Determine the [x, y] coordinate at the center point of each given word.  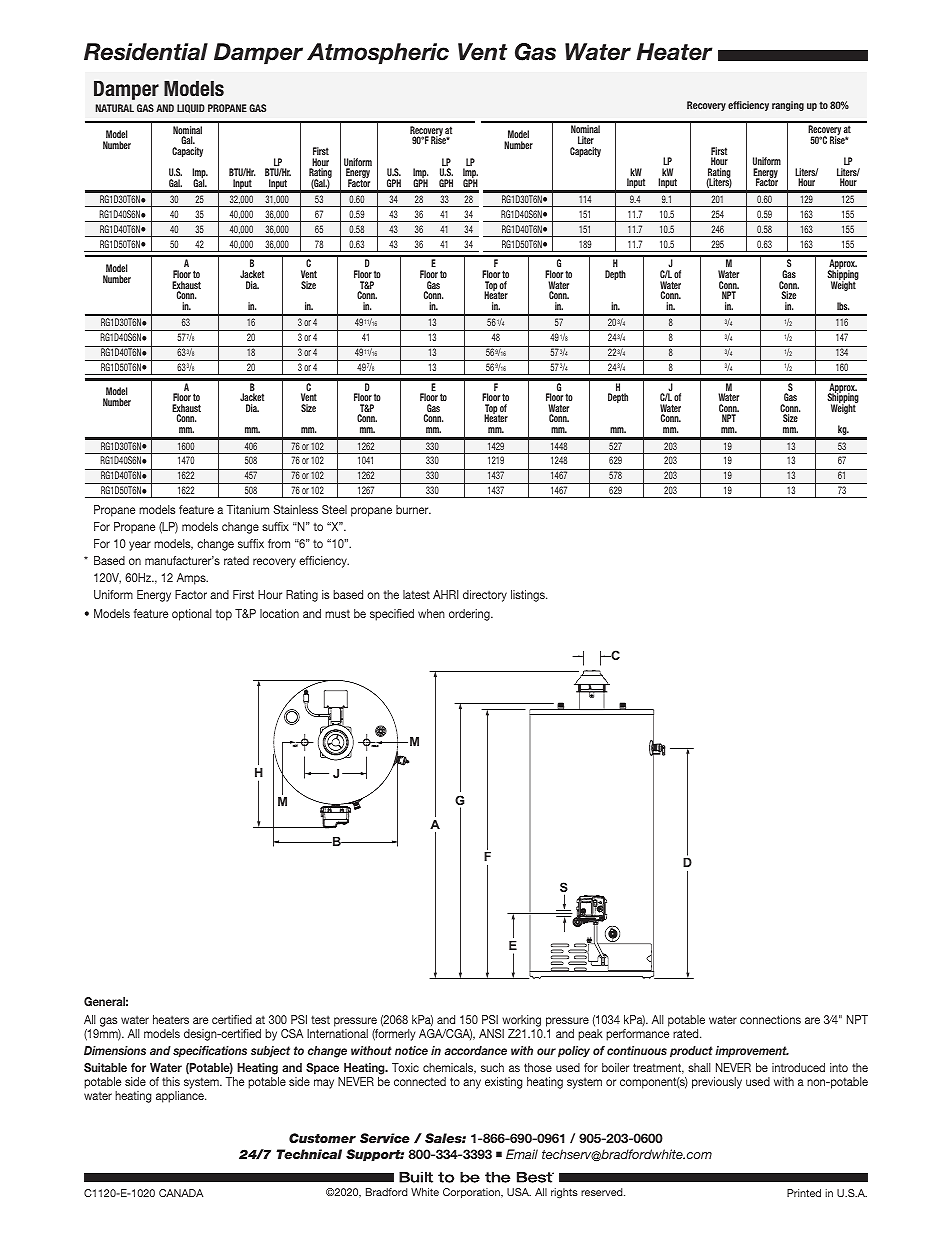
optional [191, 615]
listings [529, 596]
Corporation [472, 1193]
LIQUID [191, 108]
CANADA [181, 1193]
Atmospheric [378, 54]
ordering [470, 615]
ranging [788, 106]
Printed [804, 1193]
